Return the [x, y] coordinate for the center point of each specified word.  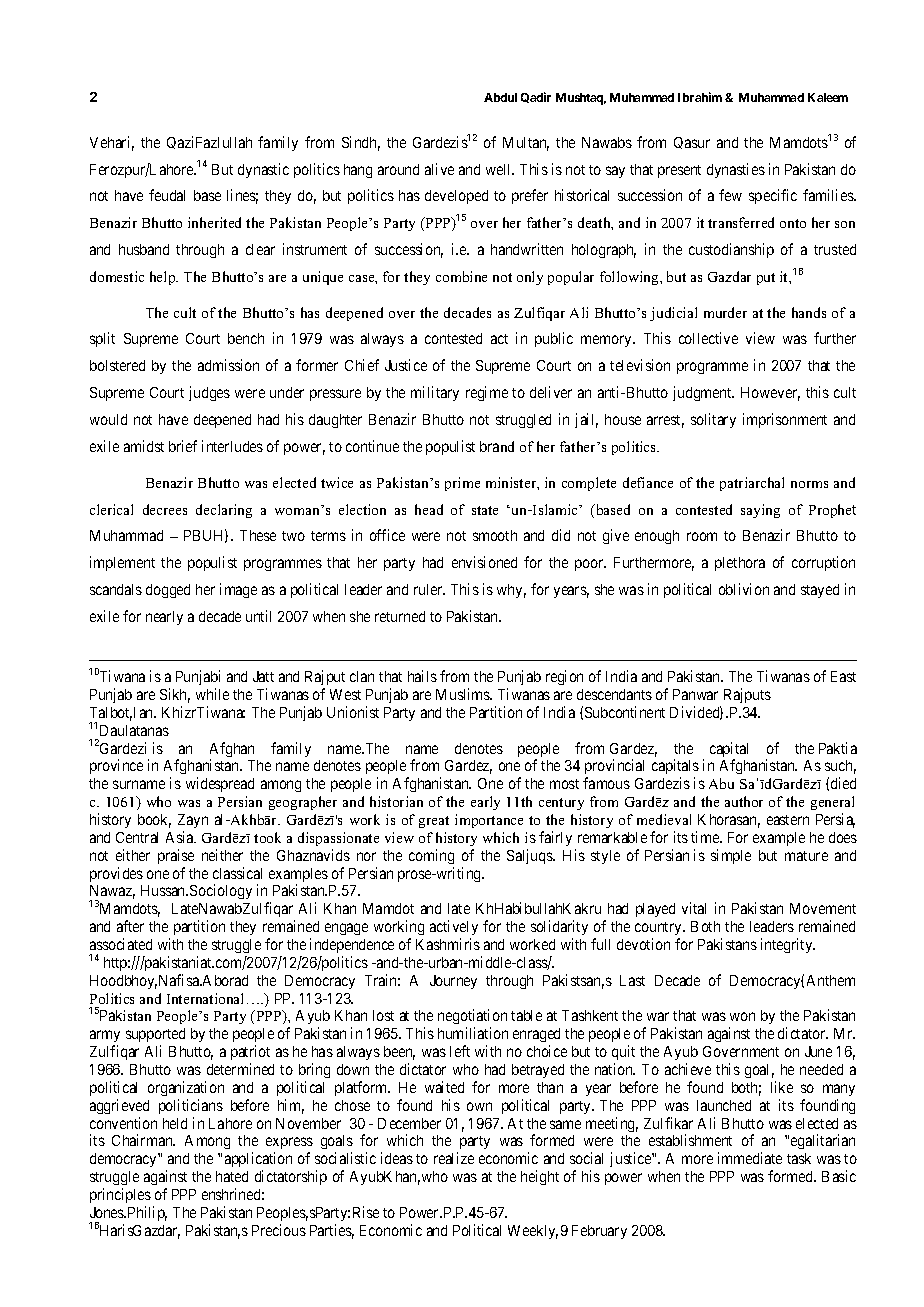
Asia [181, 837]
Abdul [500, 97]
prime [462, 484]
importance [489, 821]
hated [232, 1176]
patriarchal [752, 484]
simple [731, 856]
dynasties [736, 170]
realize [454, 1158]
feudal [167, 195]
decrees [165, 509]
